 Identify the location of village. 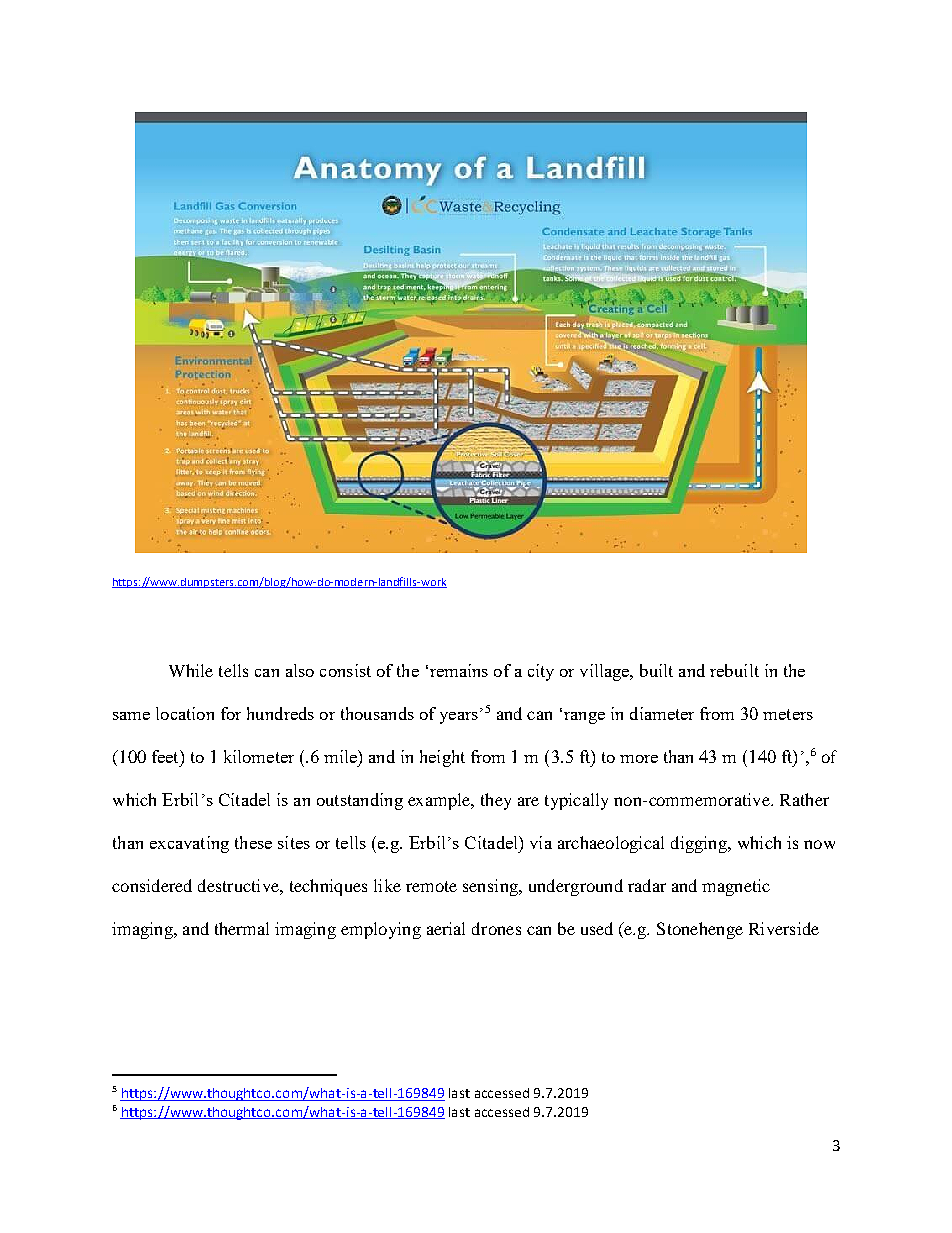
(606, 672).
